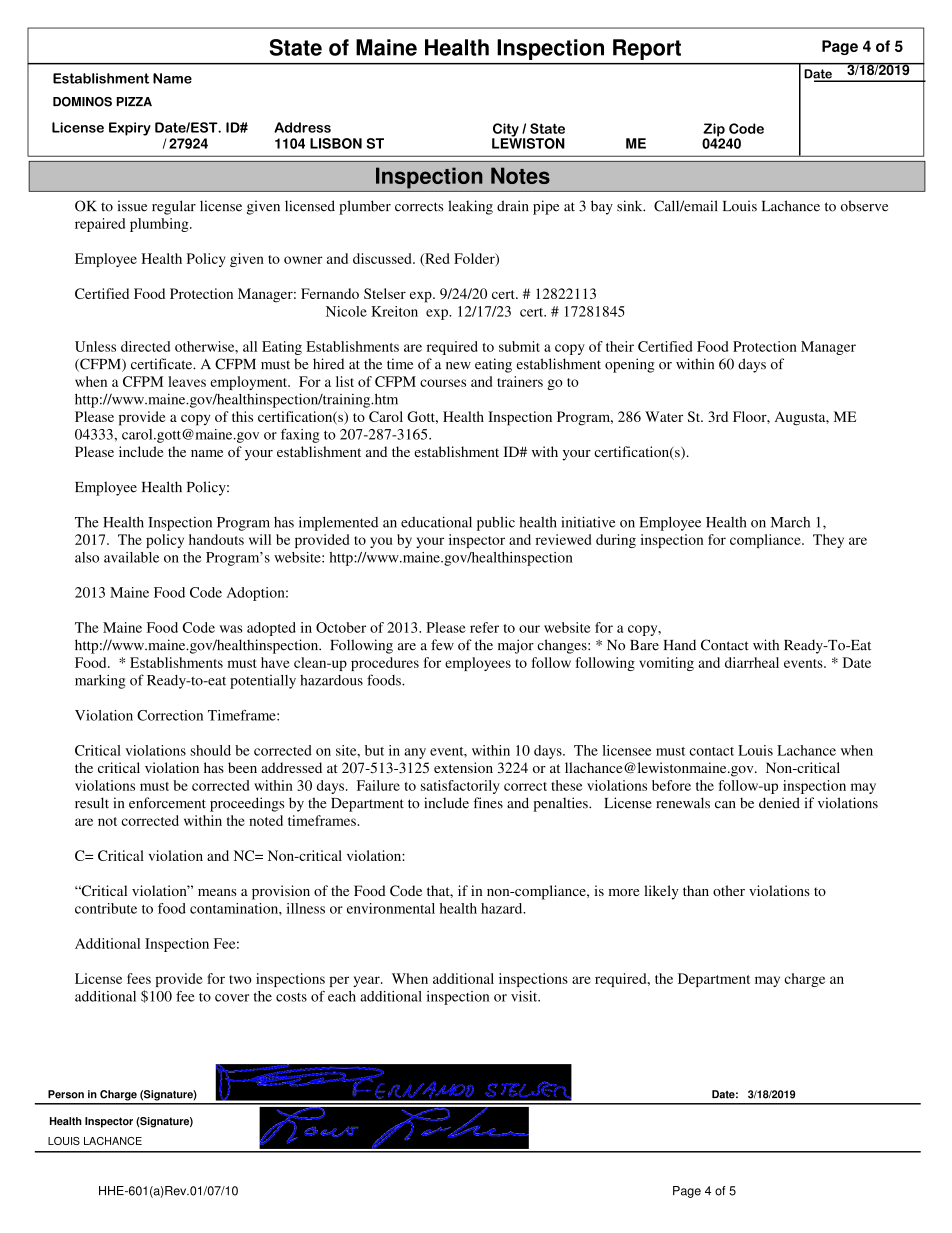 Image resolution: width=952 pixels, height=1233 pixels. I want to click on Notes, so click(520, 175).
